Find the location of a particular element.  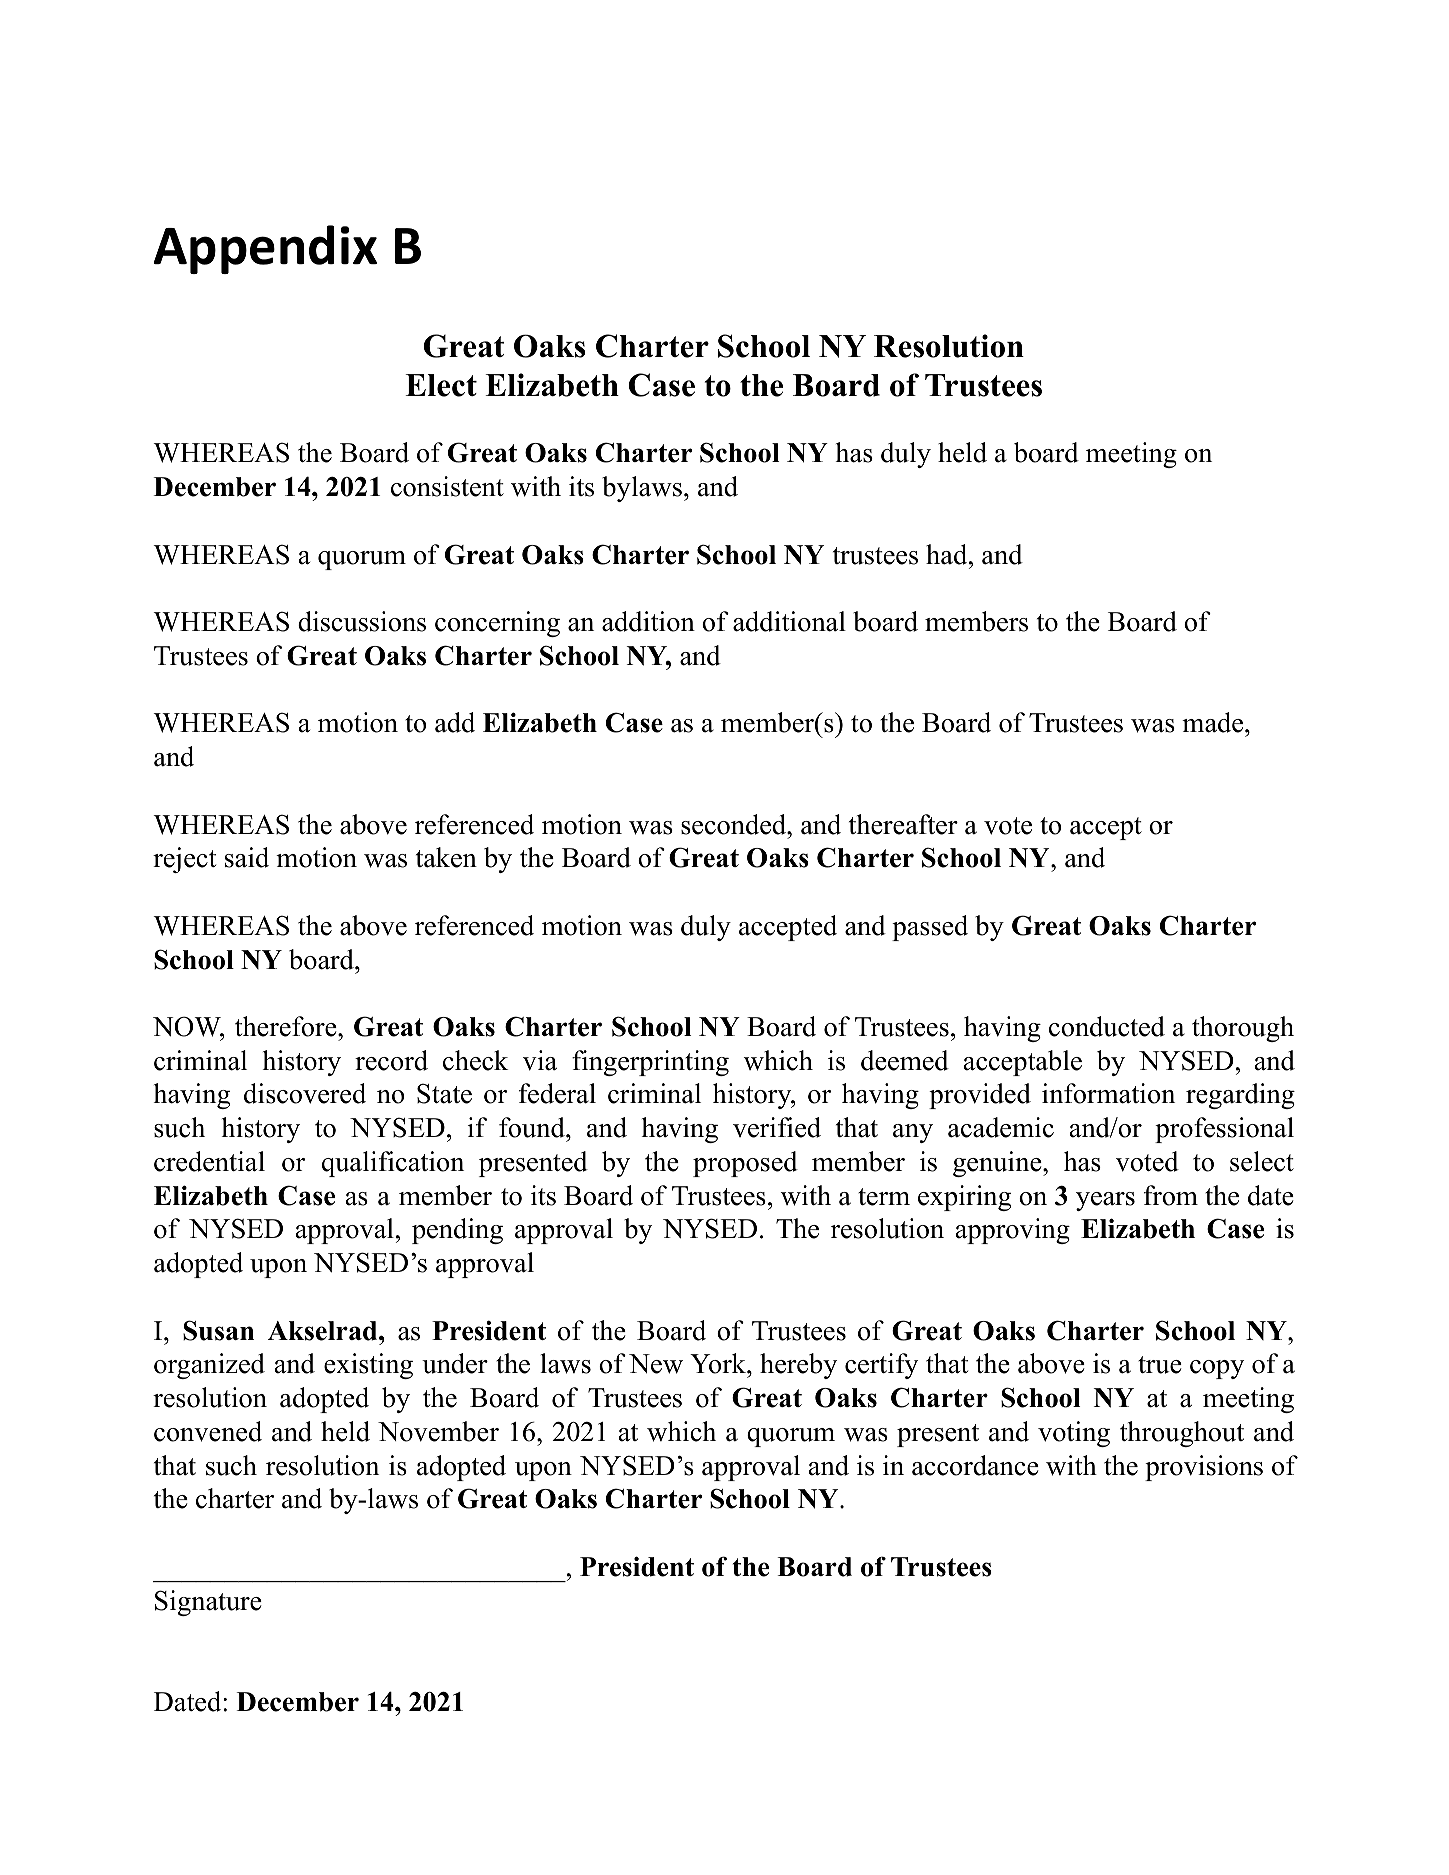

said is located at coordinates (247, 857).
